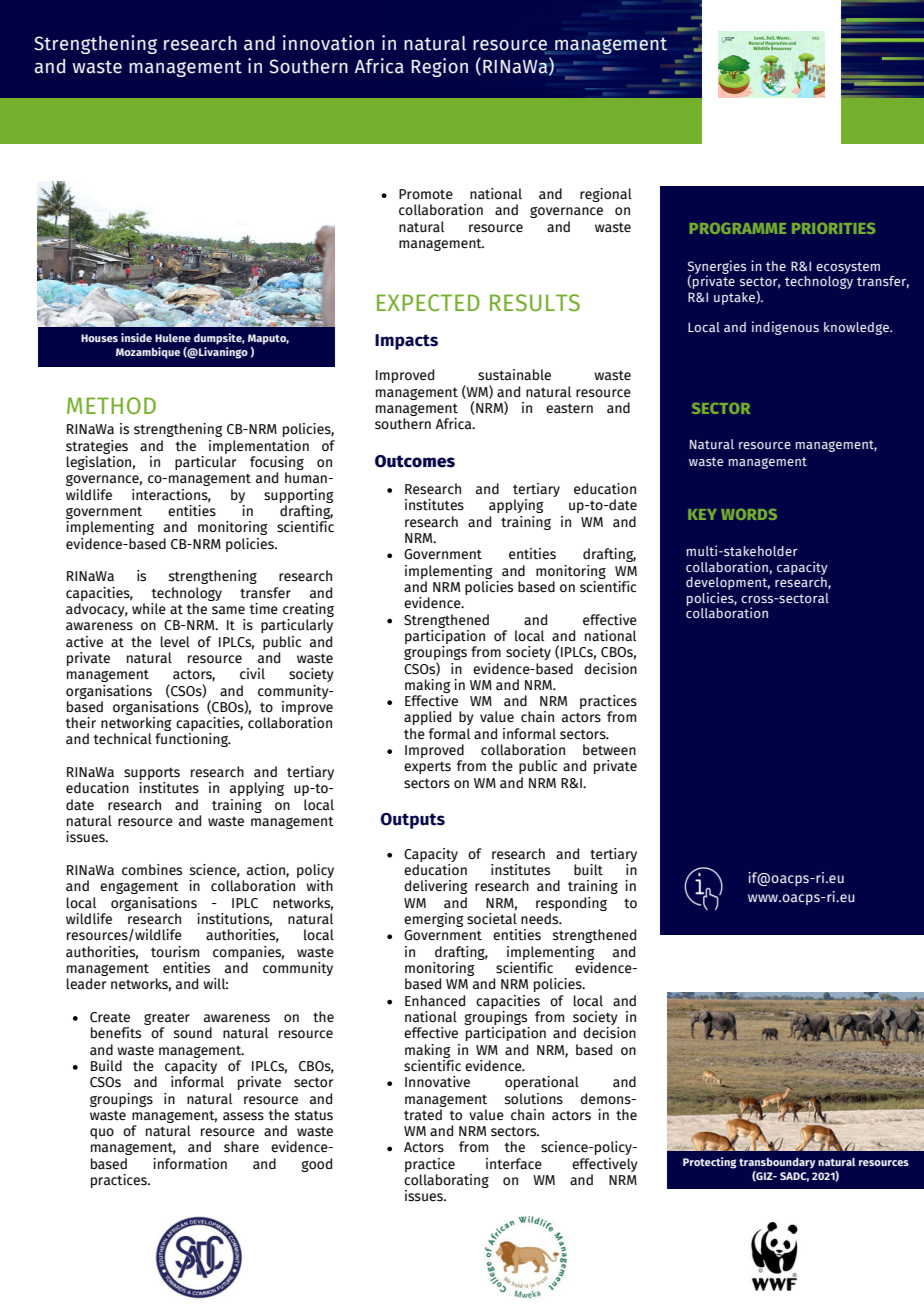 Image resolution: width=924 pixels, height=1308 pixels. What do you see at coordinates (241, 1147) in the page?
I see `share` at bounding box center [241, 1147].
